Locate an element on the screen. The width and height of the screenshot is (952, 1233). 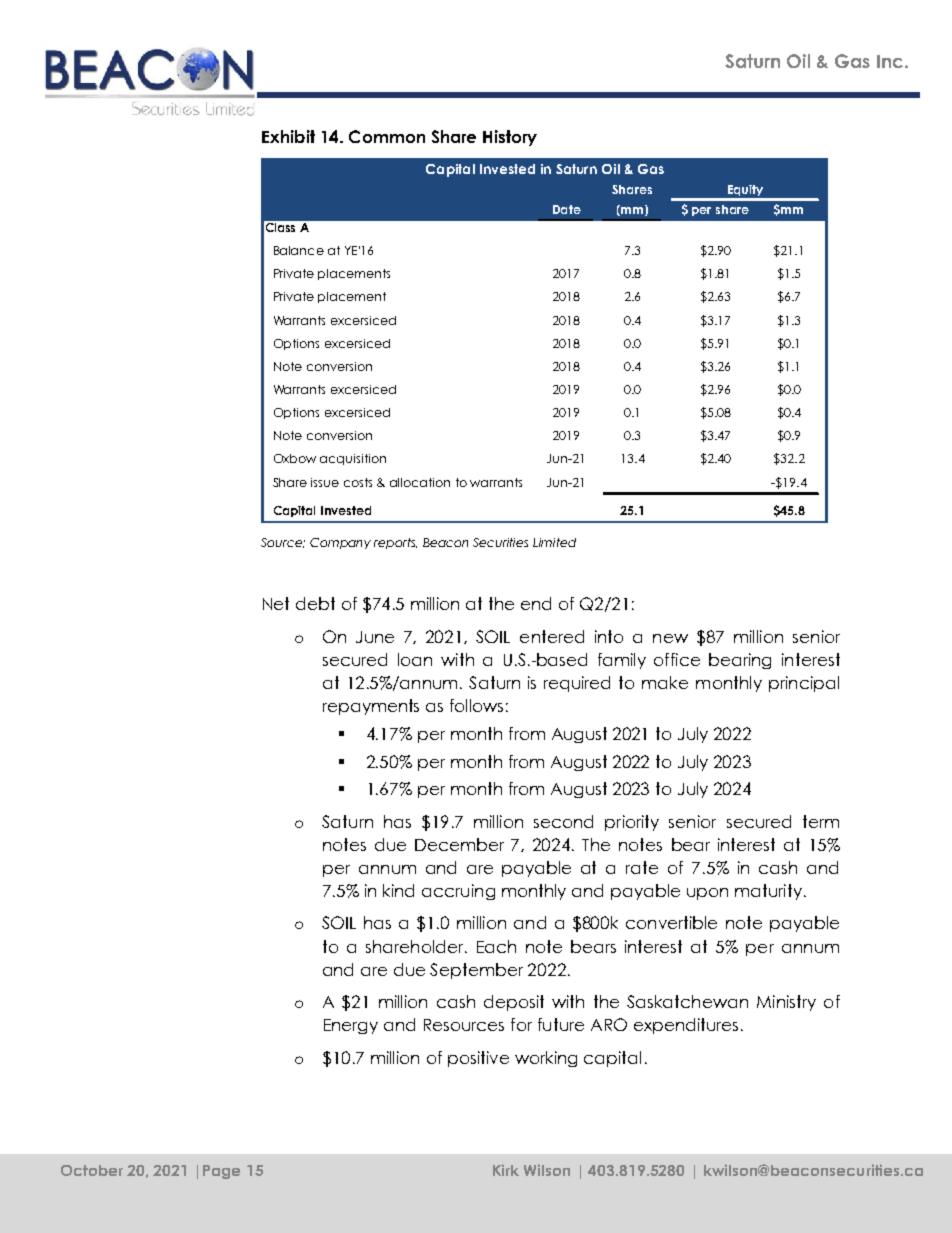
kind is located at coordinates (398, 890).
